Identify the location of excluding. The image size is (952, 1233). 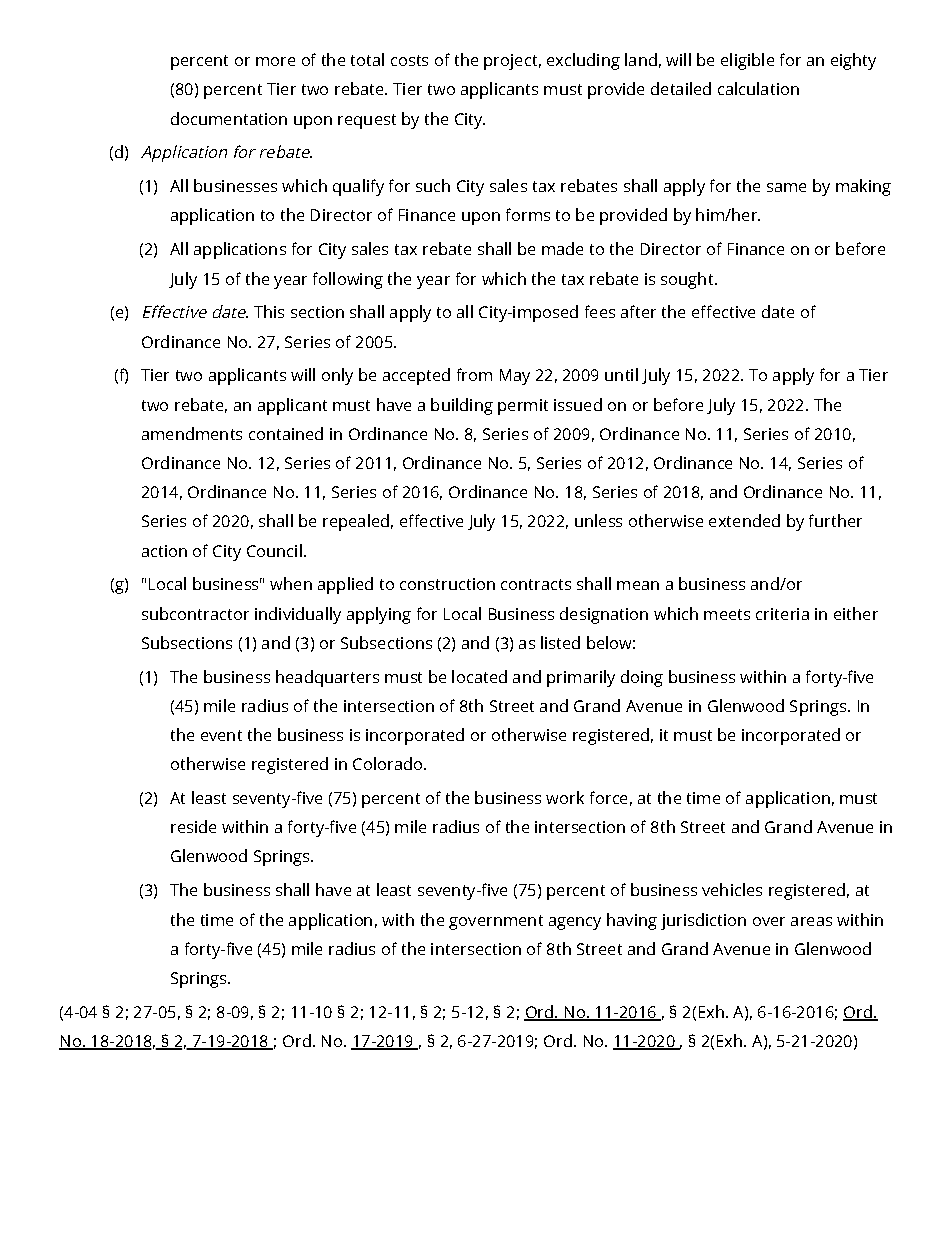
(583, 61).
